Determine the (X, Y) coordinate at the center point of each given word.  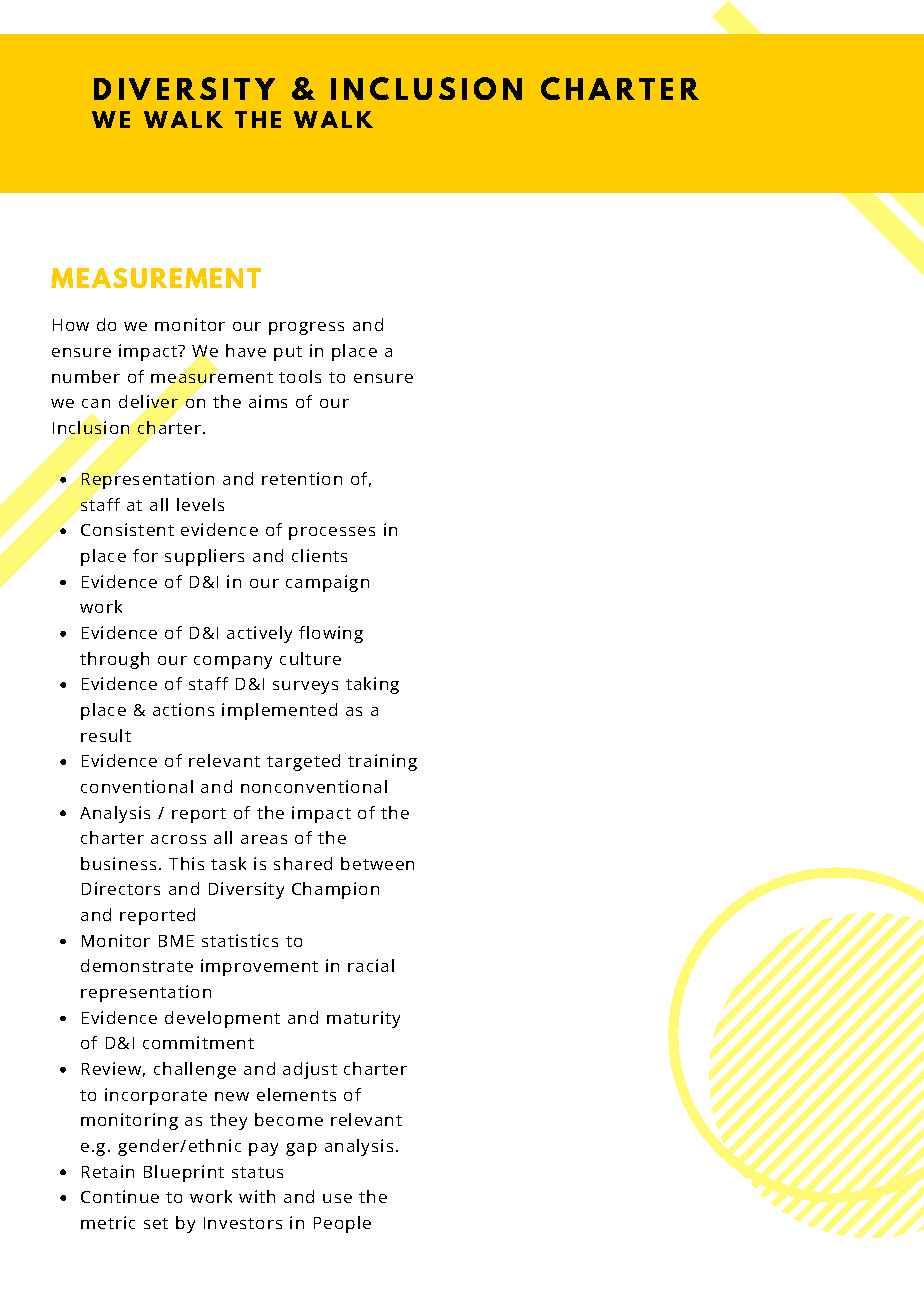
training (382, 762)
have (246, 350)
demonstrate (137, 965)
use (337, 1198)
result (106, 735)
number (86, 376)
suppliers (204, 557)
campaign (327, 583)
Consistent (127, 529)
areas (264, 839)
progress (306, 328)
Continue (120, 1196)
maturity (363, 1019)
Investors (243, 1223)
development (222, 1019)
